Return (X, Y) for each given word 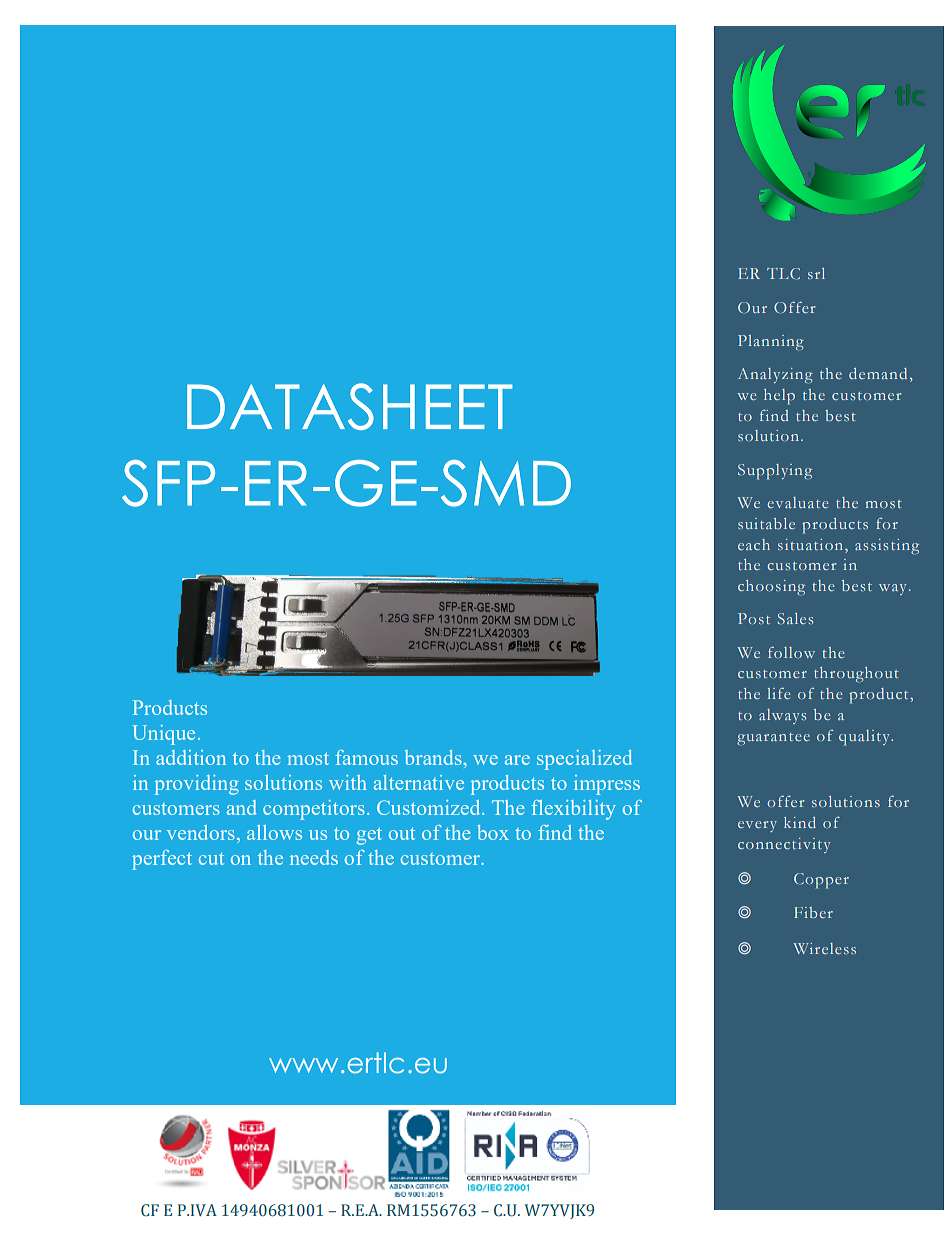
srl (816, 273)
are (517, 760)
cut (211, 859)
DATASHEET (350, 406)
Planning (771, 342)
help (779, 397)
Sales (795, 618)
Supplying (775, 472)
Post (754, 618)
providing (197, 785)
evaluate (797, 502)
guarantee (773, 739)
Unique (164, 735)
